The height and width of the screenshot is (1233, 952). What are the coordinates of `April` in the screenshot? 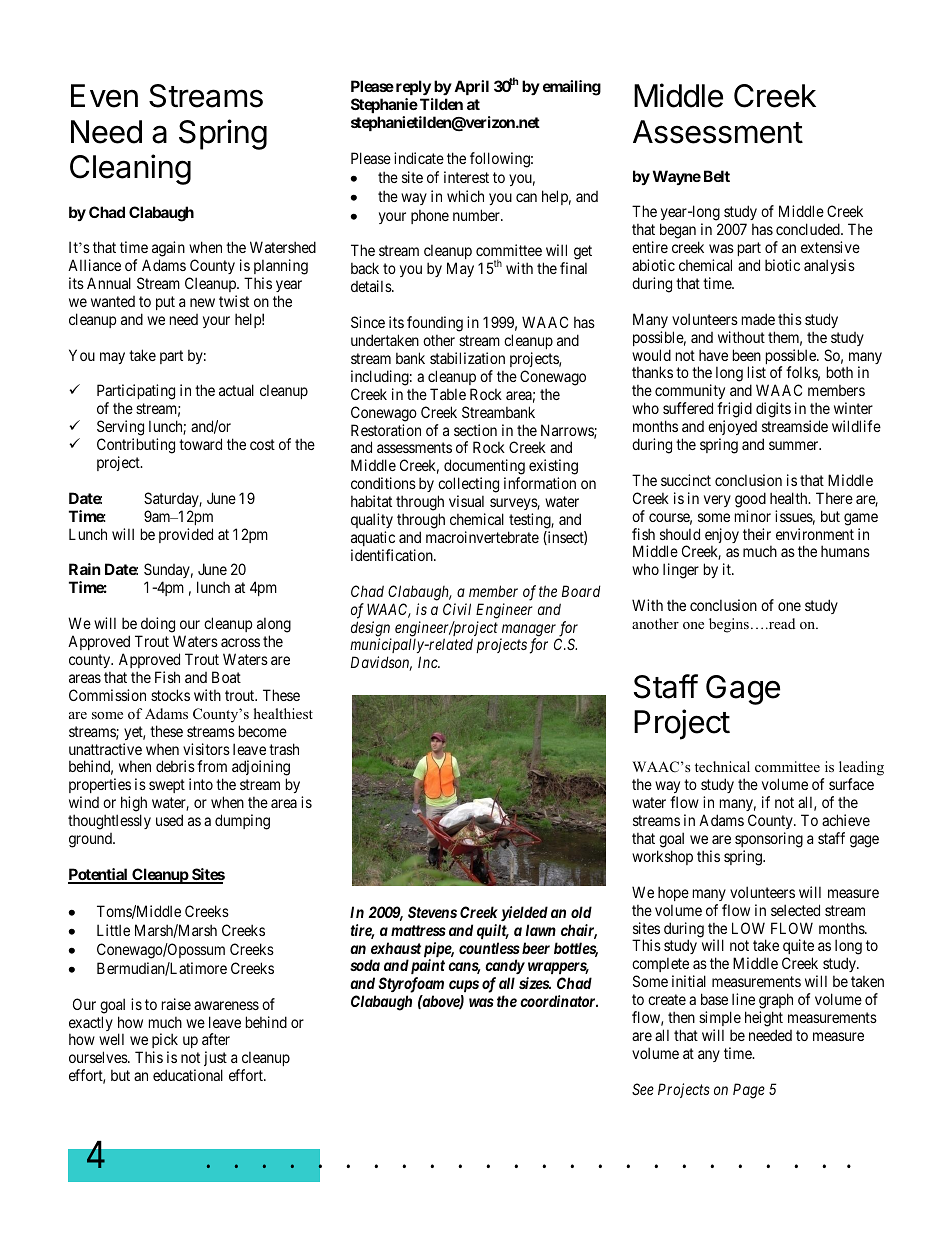 It's located at (471, 87).
